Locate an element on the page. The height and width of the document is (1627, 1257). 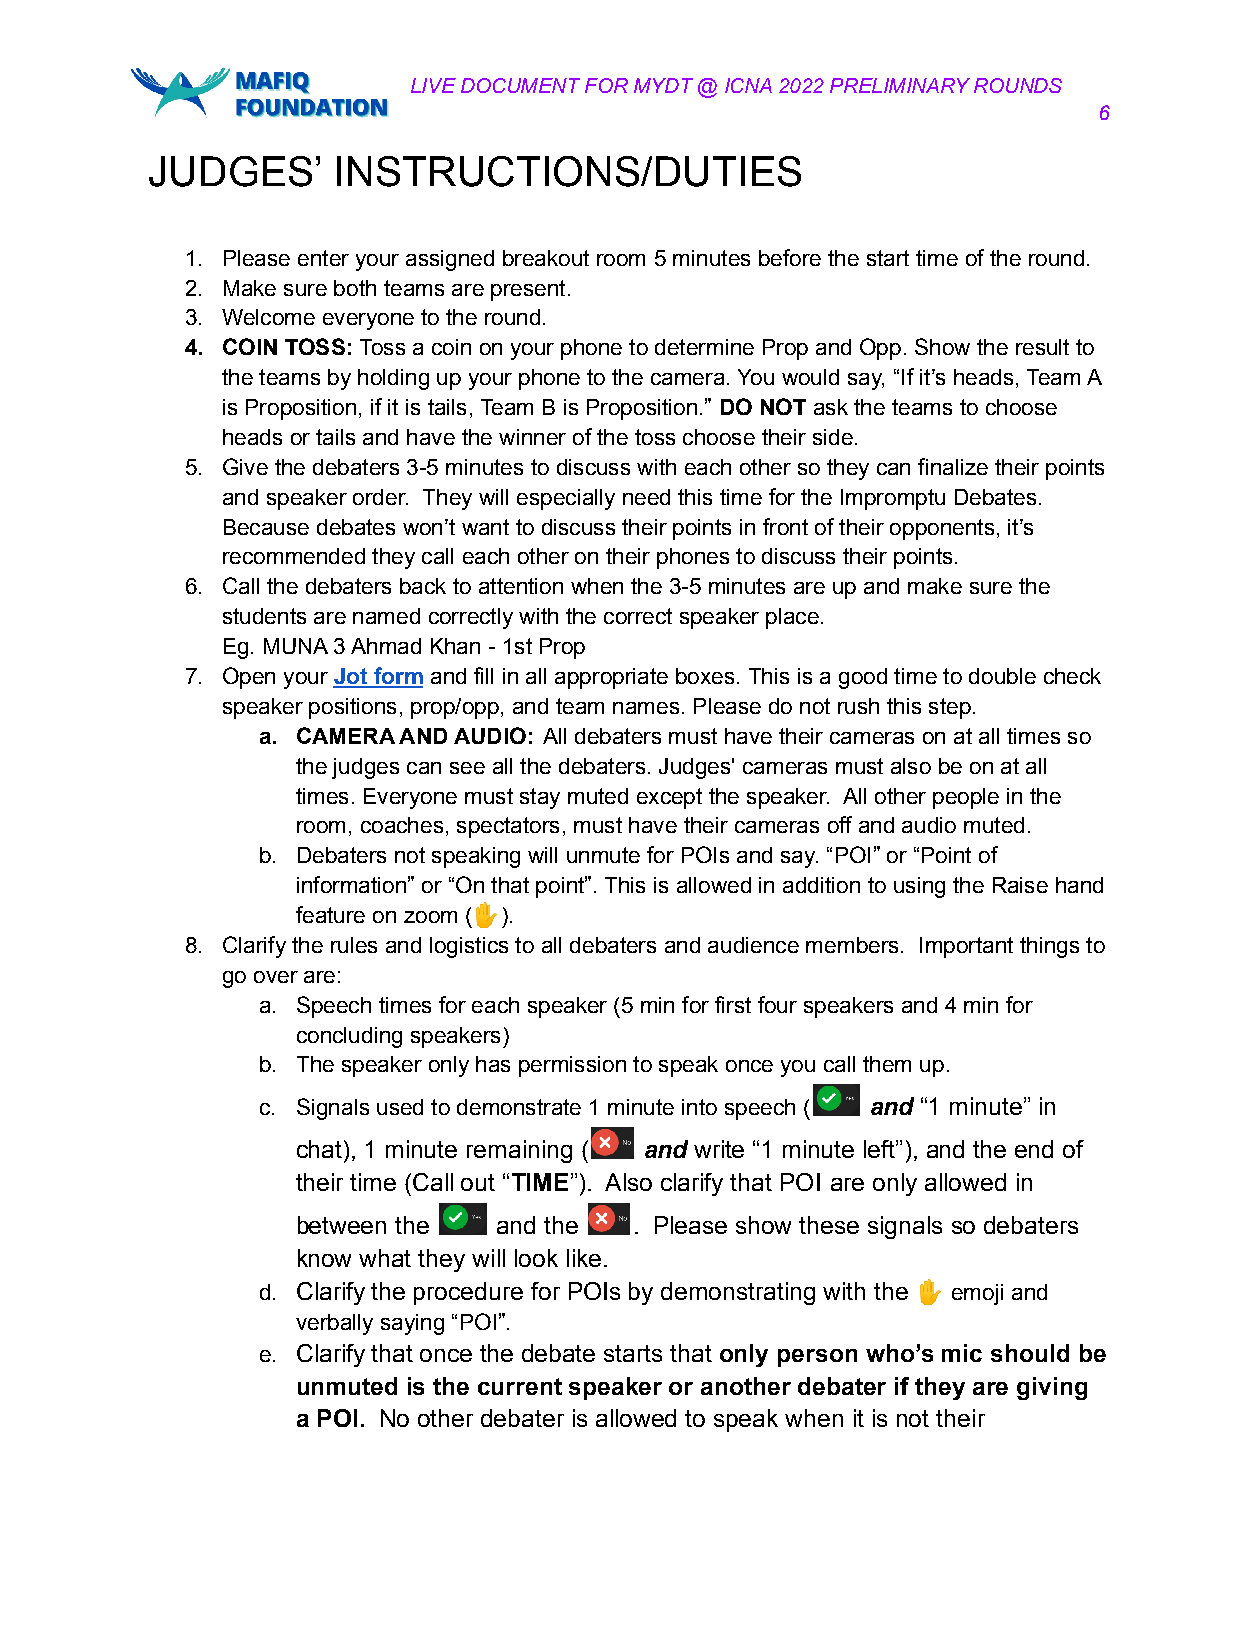
demonstrating is located at coordinates (738, 1293).
